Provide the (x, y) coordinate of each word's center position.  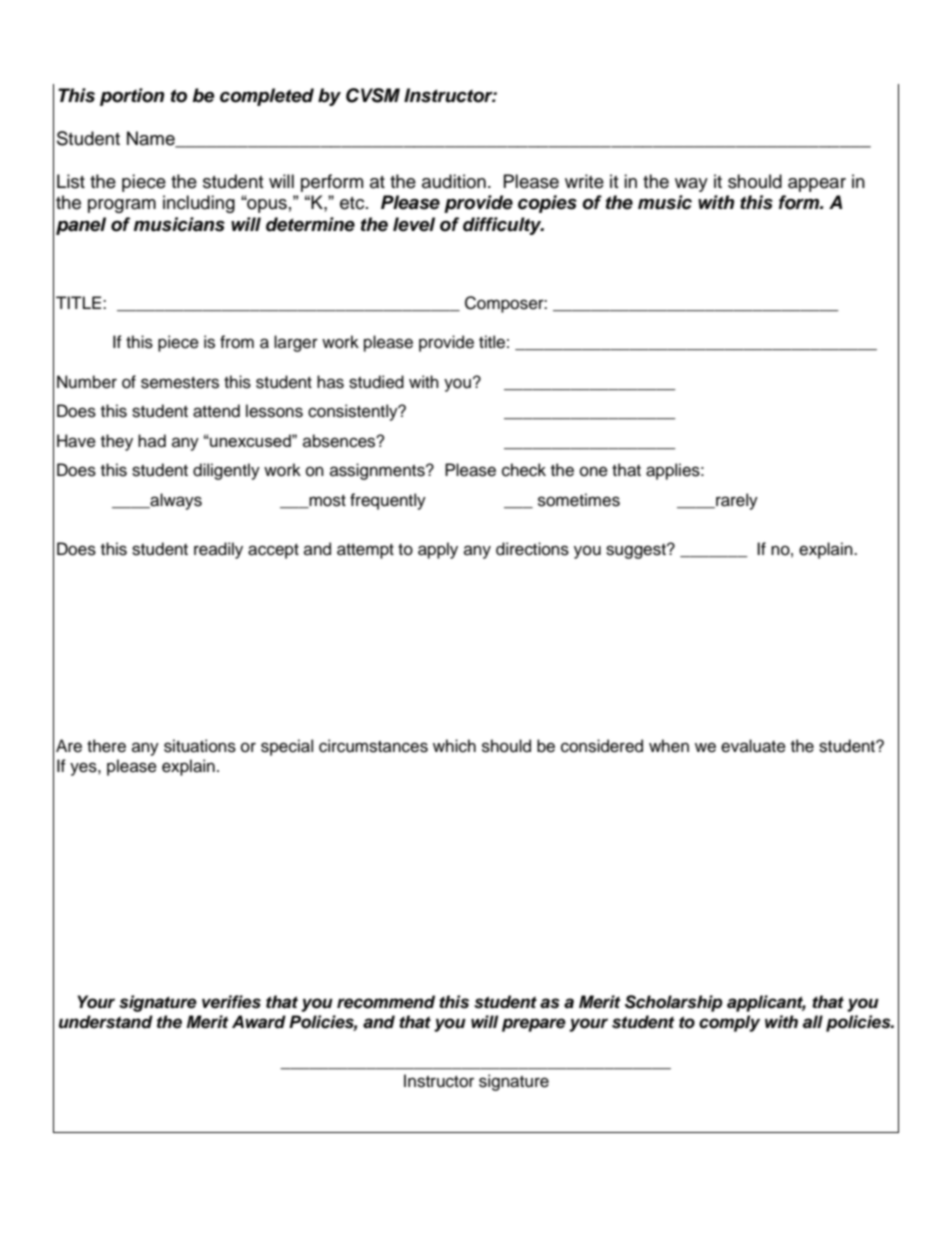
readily (218, 550)
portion (132, 97)
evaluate (753, 746)
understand (106, 1022)
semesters (180, 383)
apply (438, 550)
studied (376, 382)
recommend (386, 1002)
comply (729, 1023)
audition (454, 181)
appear (817, 185)
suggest (637, 551)
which (454, 746)
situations (200, 746)
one (594, 471)
